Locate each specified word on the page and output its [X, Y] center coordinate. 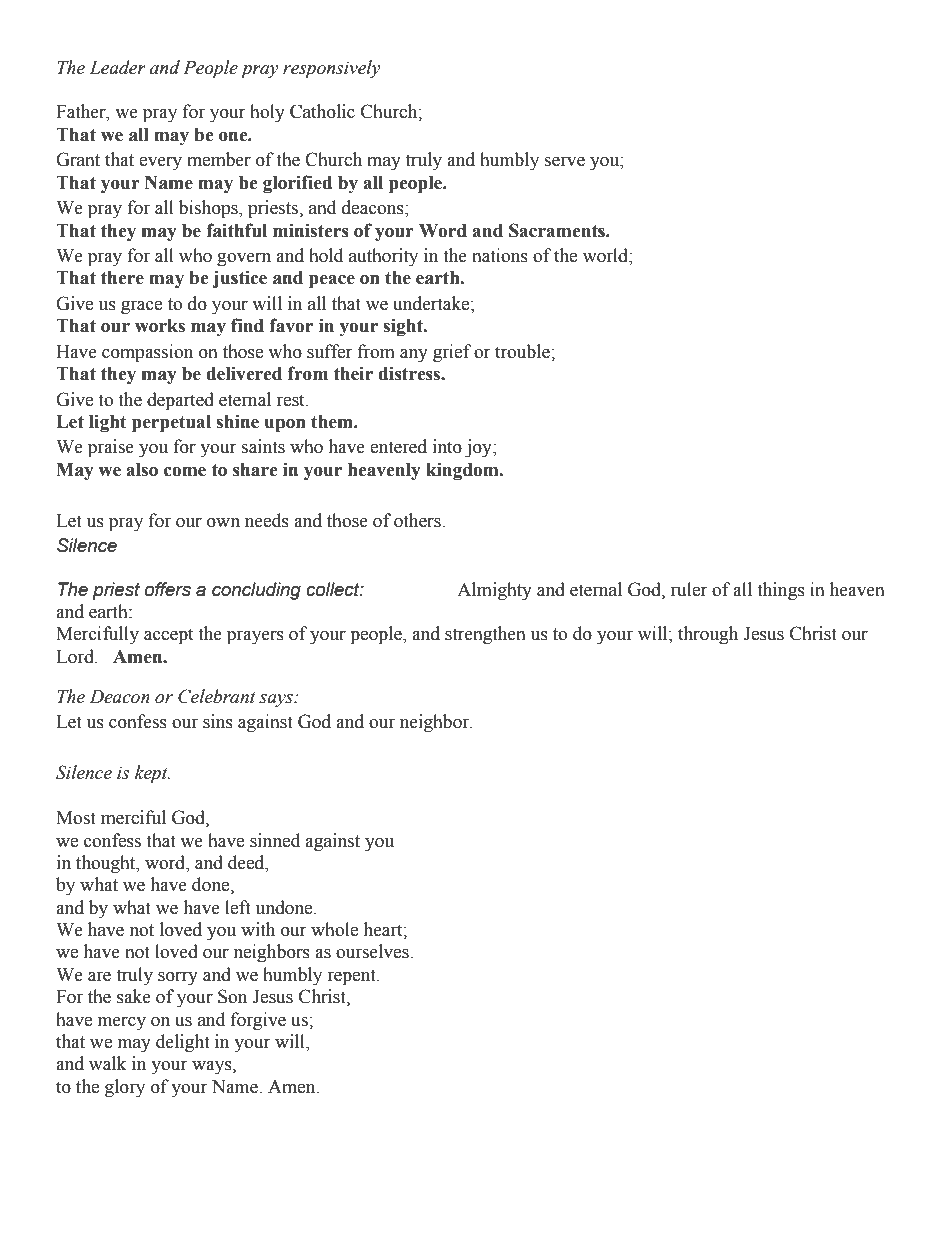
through [708, 635]
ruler [689, 589]
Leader [117, 67]
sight [404, 327]
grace [141, 308]
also [142, 470]
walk [107, 1063]
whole [334, 929]
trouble [523, 351]
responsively [332, 69]
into [447, 446]
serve [565, 162]
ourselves [373, 951]
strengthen [485, 635]
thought [107, 864]
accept [168, 636]
